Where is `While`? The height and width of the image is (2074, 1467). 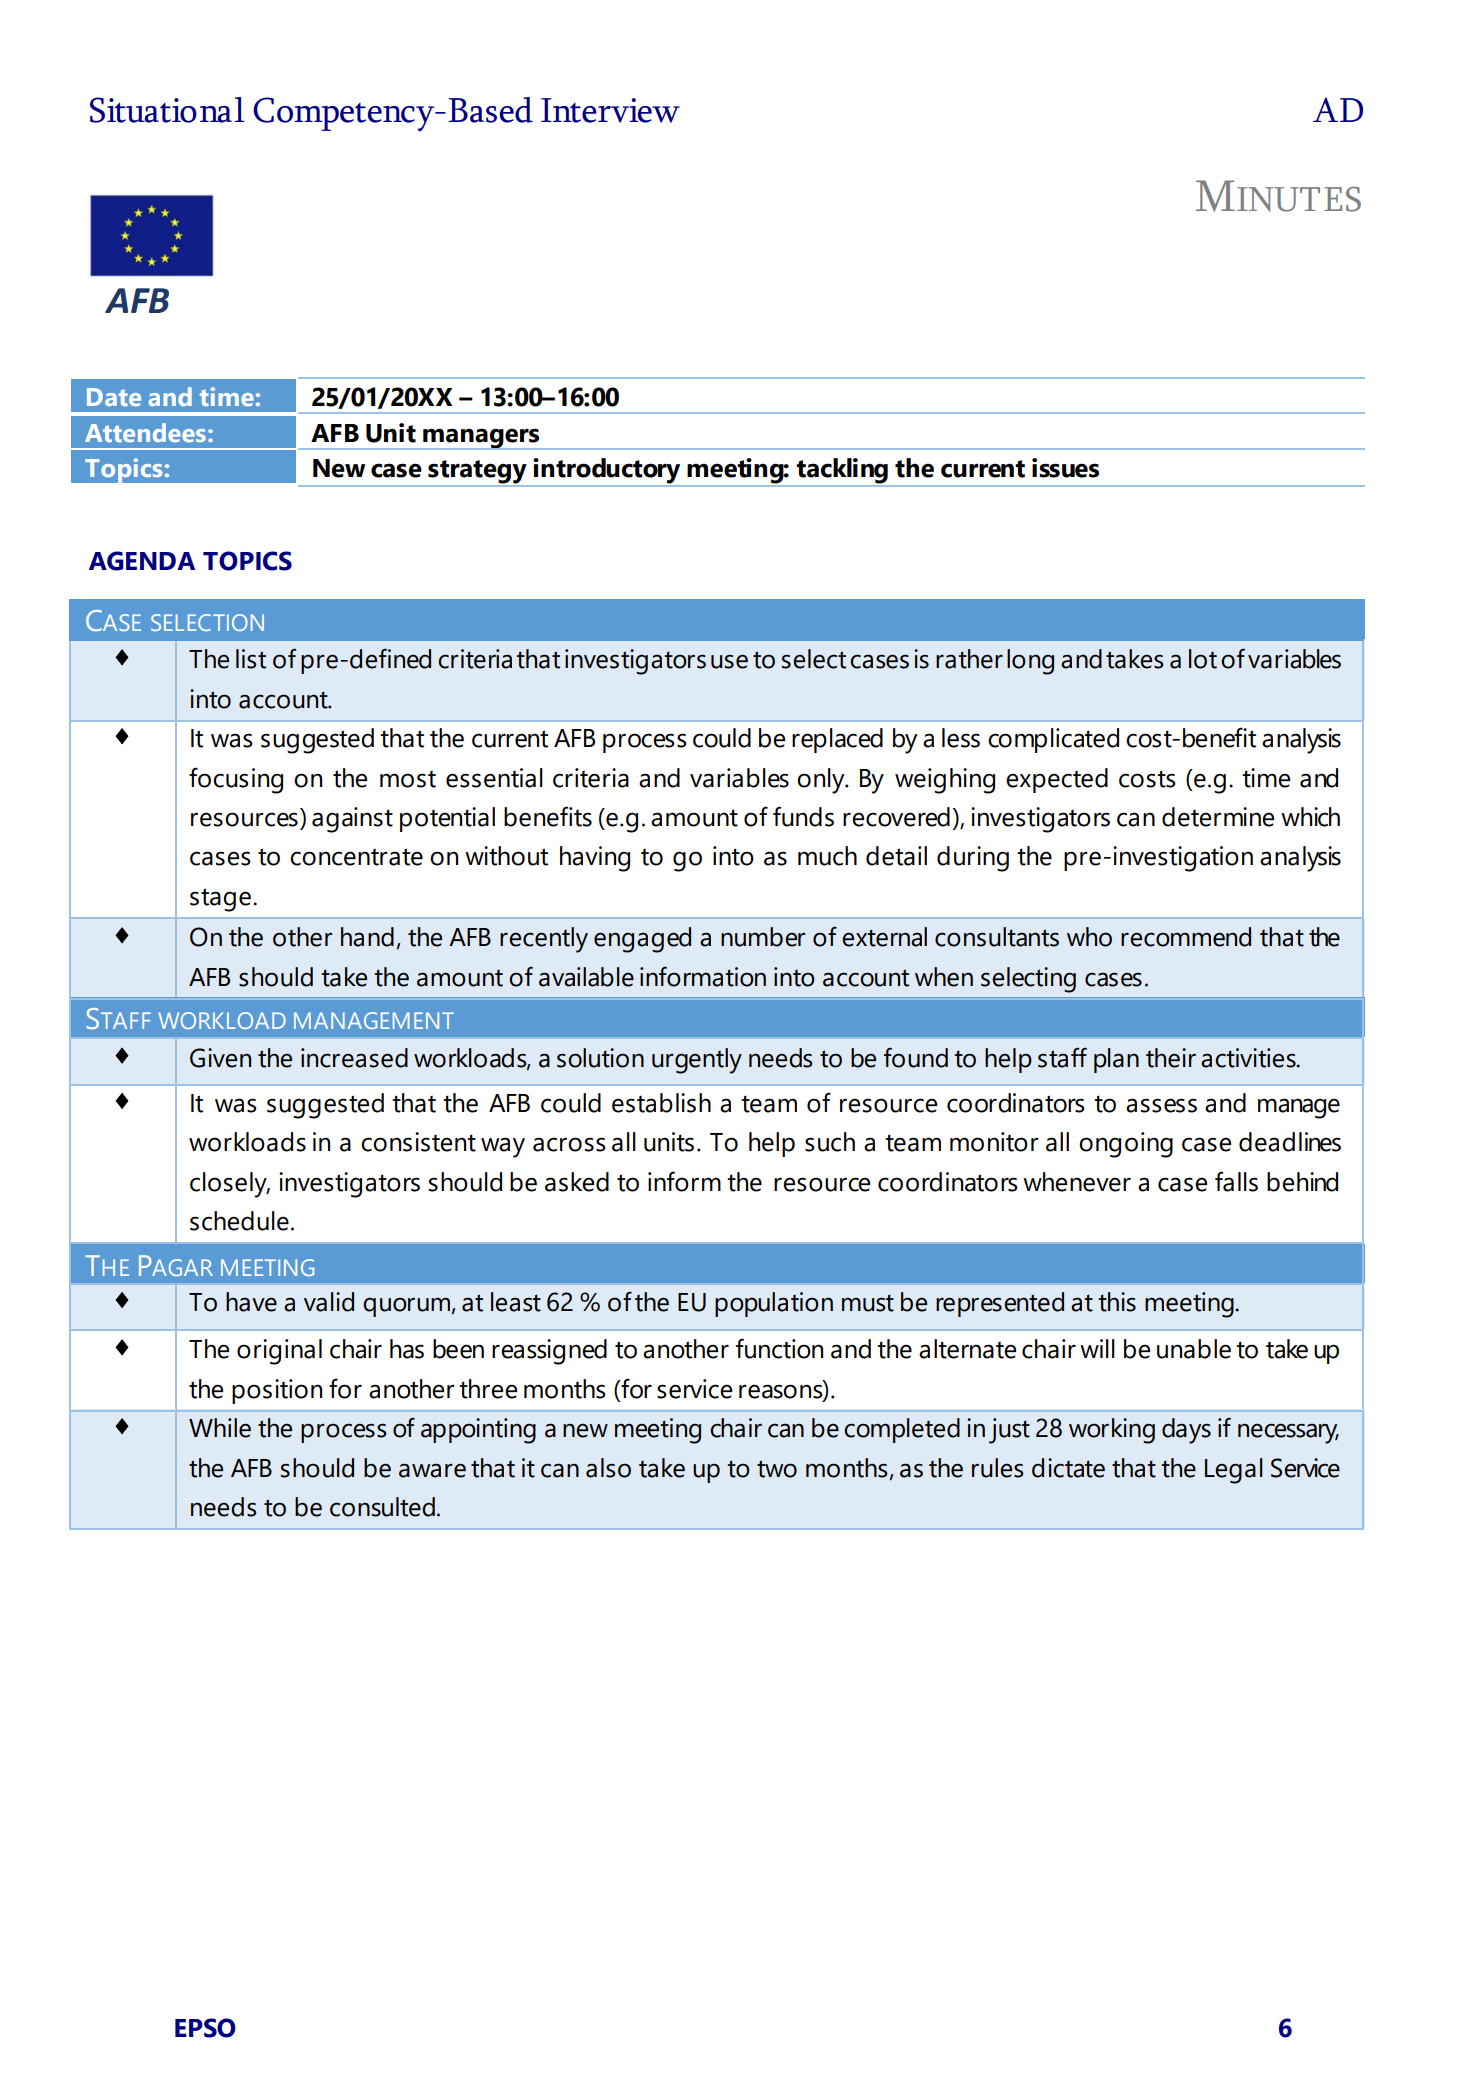 While is located at coordinates (220, 1428).
